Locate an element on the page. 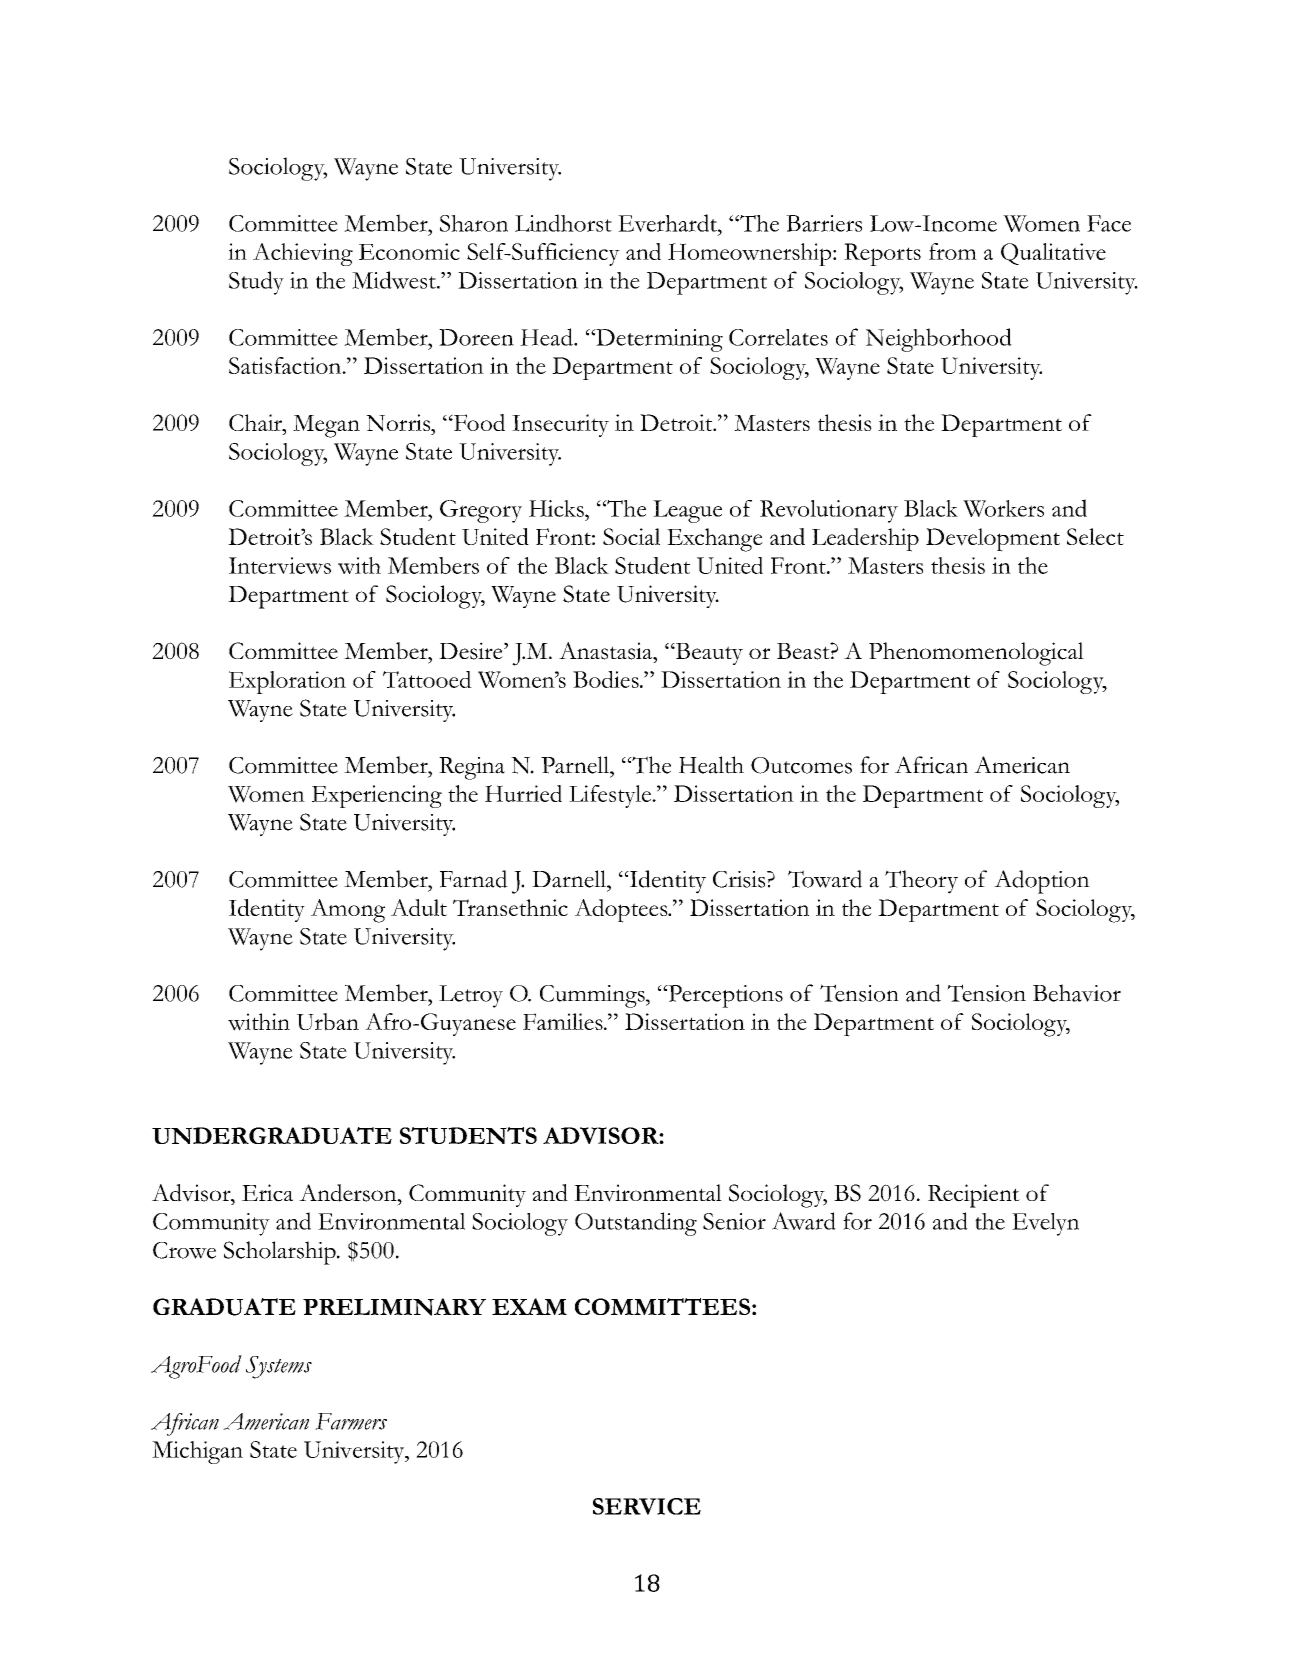 The width and height of the image is (1293, 1673). Behavior is located at coordinates (1077, 993).
